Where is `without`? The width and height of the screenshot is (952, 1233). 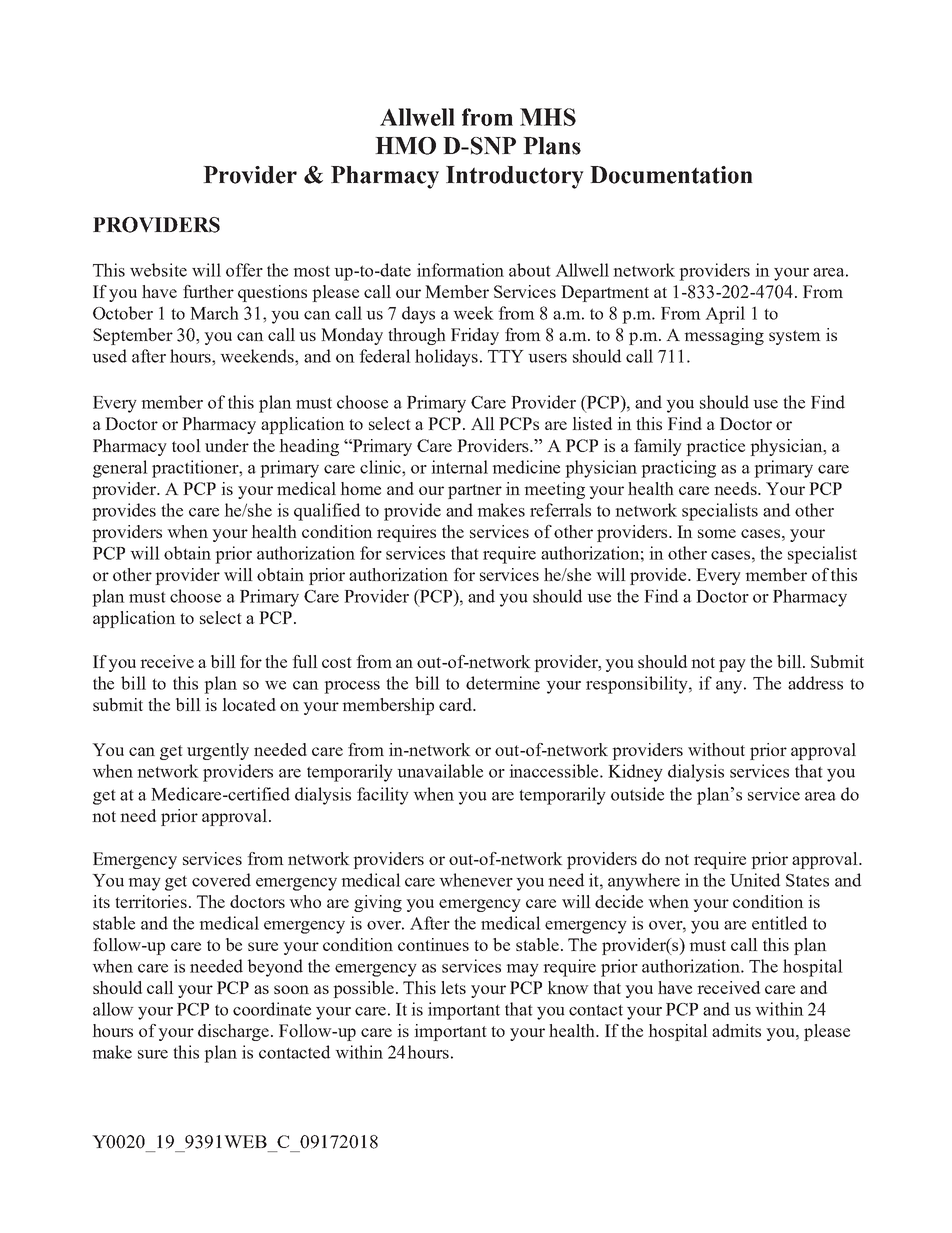 without is located at coordinates (716, 749).
